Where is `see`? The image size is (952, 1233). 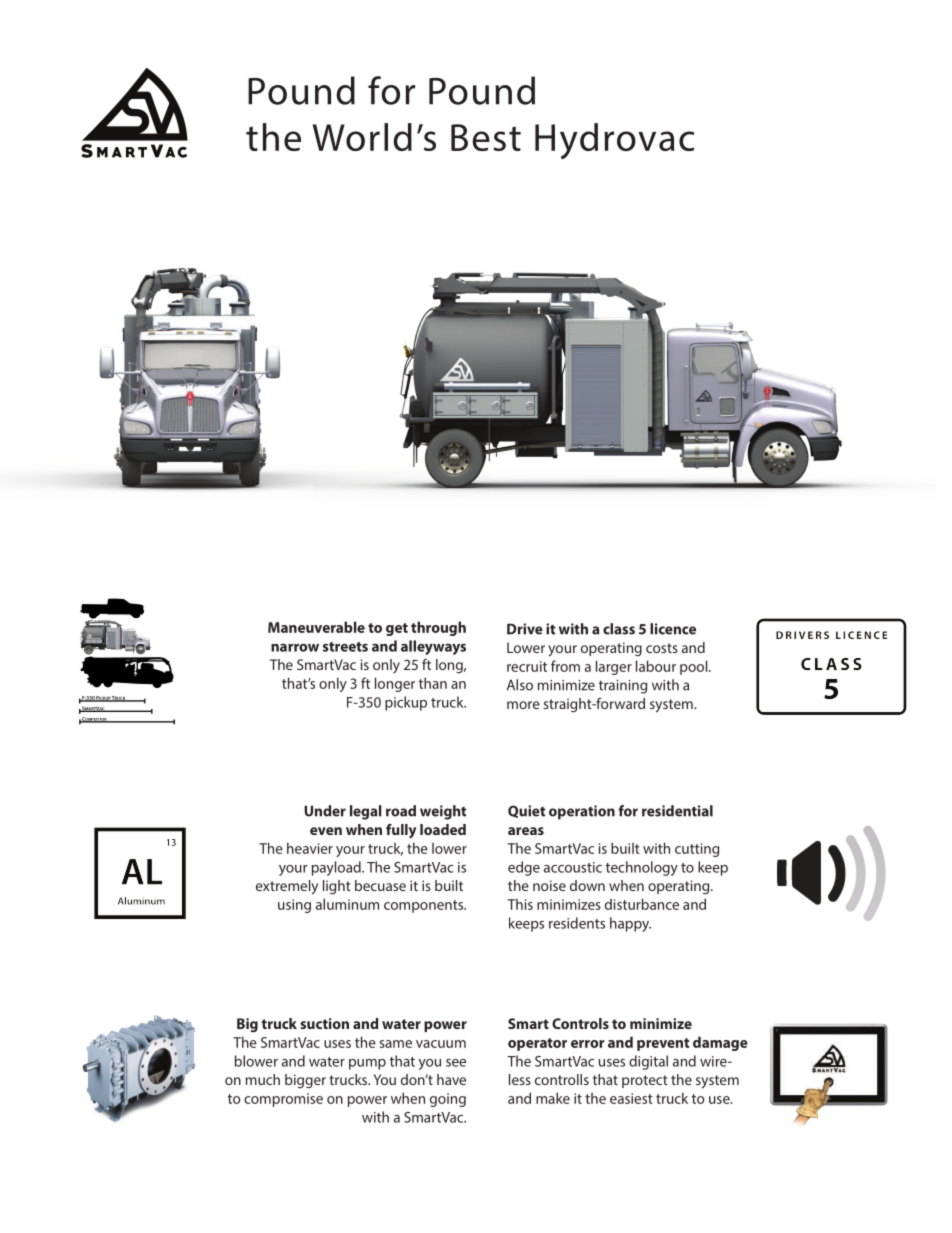 see is located at coordinates (456, 1063).
